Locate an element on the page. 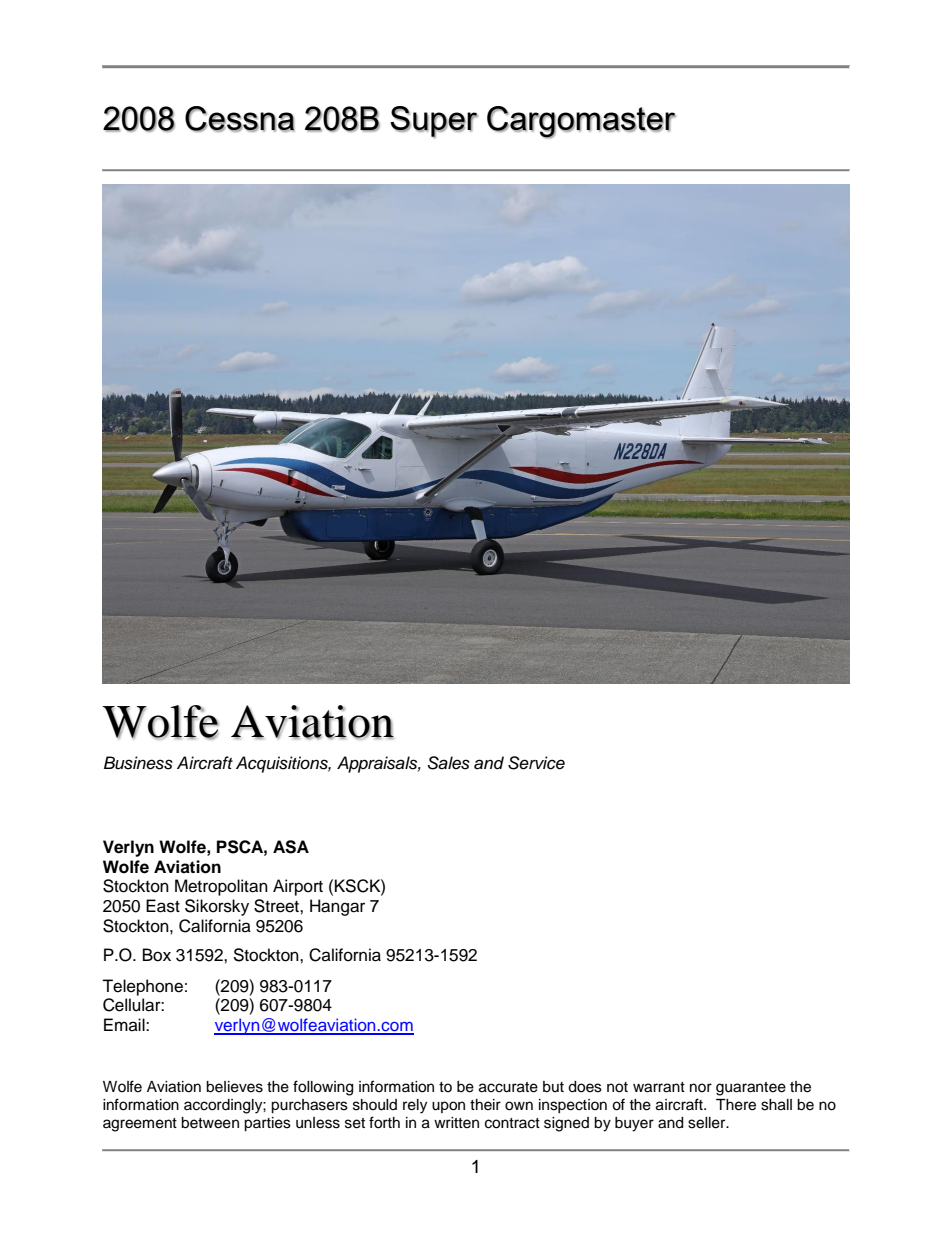 This image has height=1233, width=952. Service is located at coordinates (536, 763).
